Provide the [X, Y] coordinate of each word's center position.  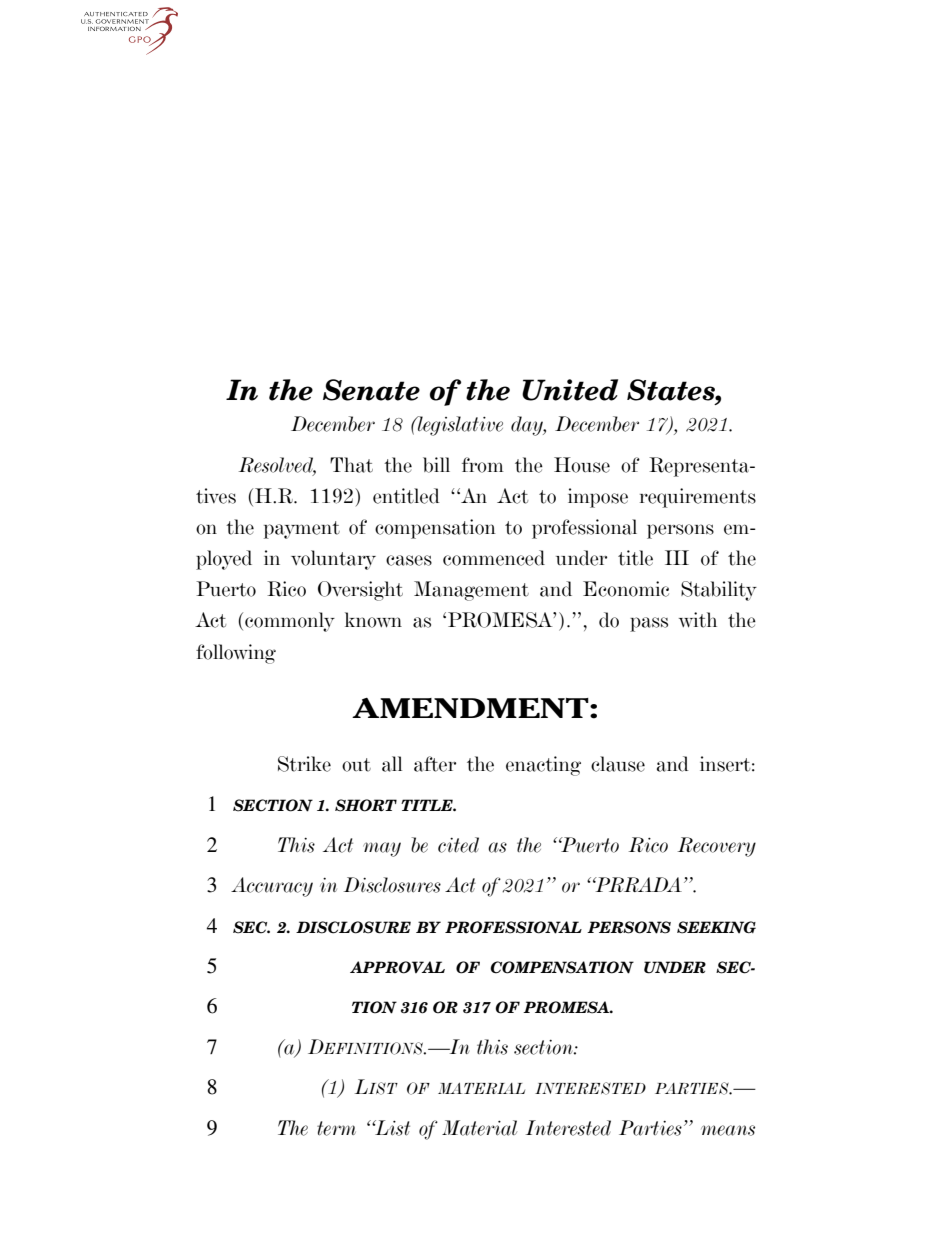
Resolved [277, 466]
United [570, 390]
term [336, 1128]
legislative [459, 426]
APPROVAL [397, 967]
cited [458, 845]
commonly [290, 622]
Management [471, 591]
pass [649, 624]
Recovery [717, 847]
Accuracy [272, 887]
